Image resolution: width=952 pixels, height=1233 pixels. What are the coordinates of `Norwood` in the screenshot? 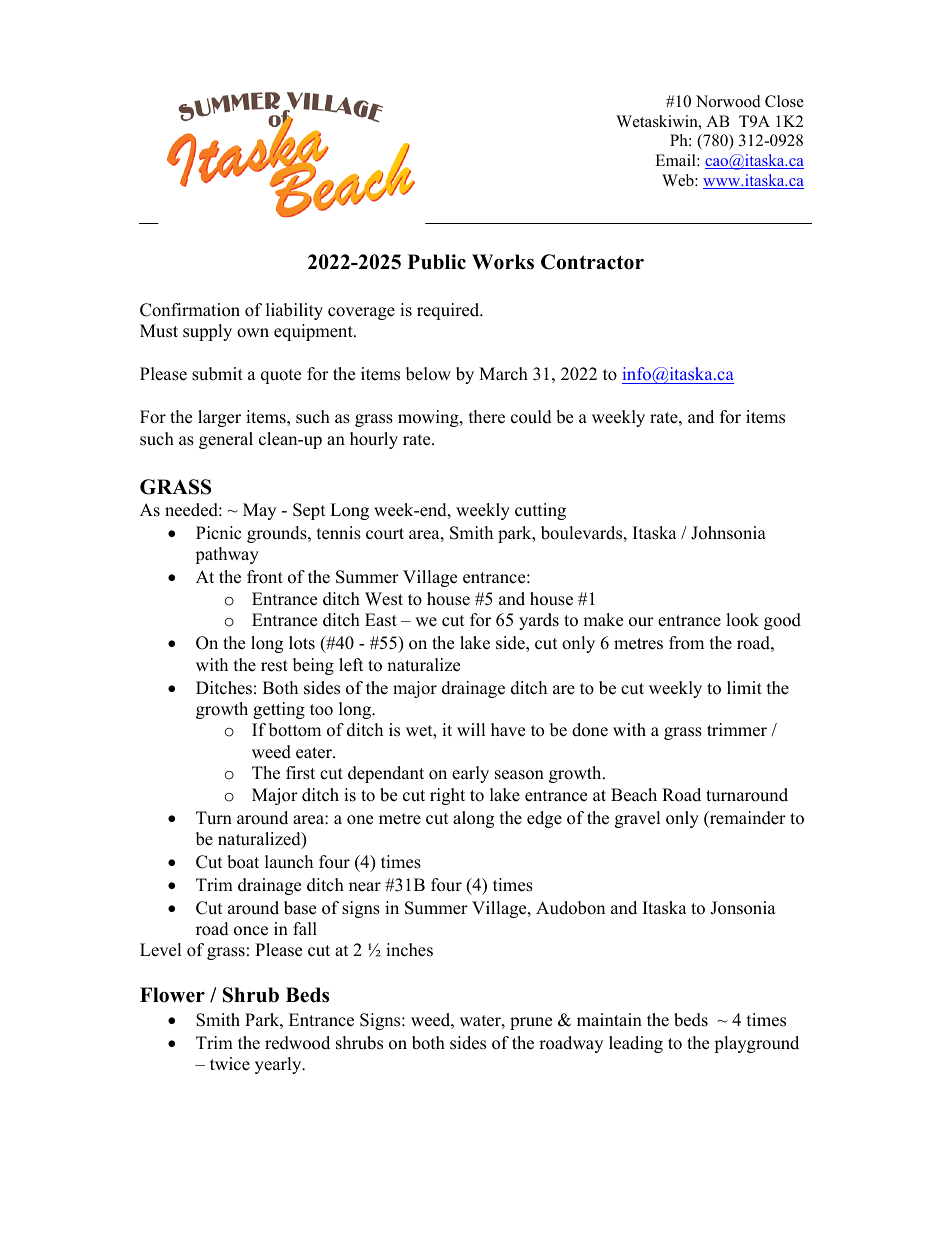 It's located at (728, 101).
